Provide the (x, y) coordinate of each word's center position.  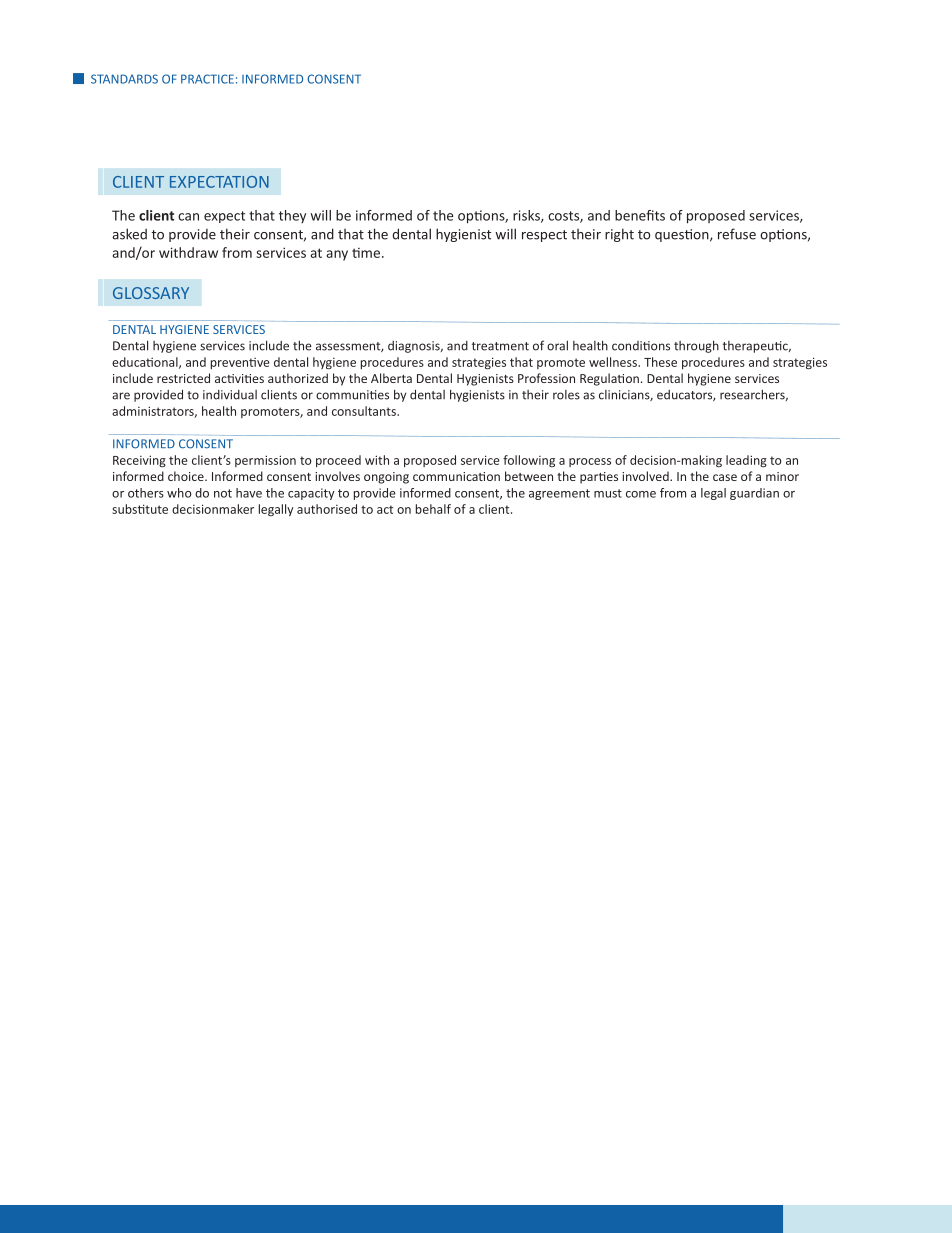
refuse (737, 234)
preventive (240, 363)
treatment (500, 346)
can (188, 217)
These (660, 362)
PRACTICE (207, 79)
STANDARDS (124, 79)
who (179, 493)
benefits (640, 215)
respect (544, 236)
